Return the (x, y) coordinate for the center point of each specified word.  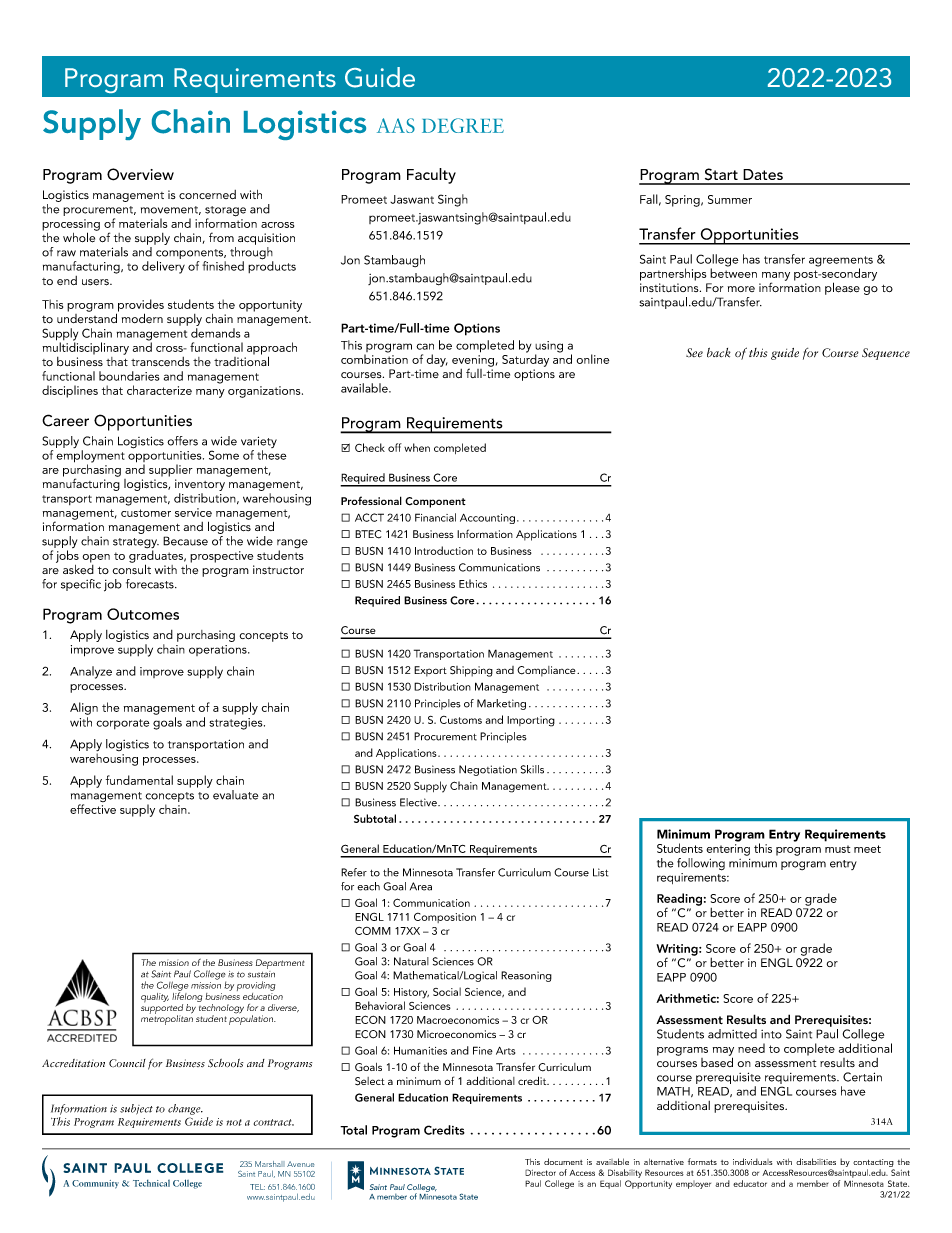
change (185, 1109)
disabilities (816, 1161)
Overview (140, 174)
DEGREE (463, 125)
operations (219, 650)
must (837, 849)
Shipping (471, 671)
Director (540, 1172)
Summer (730, 199)
